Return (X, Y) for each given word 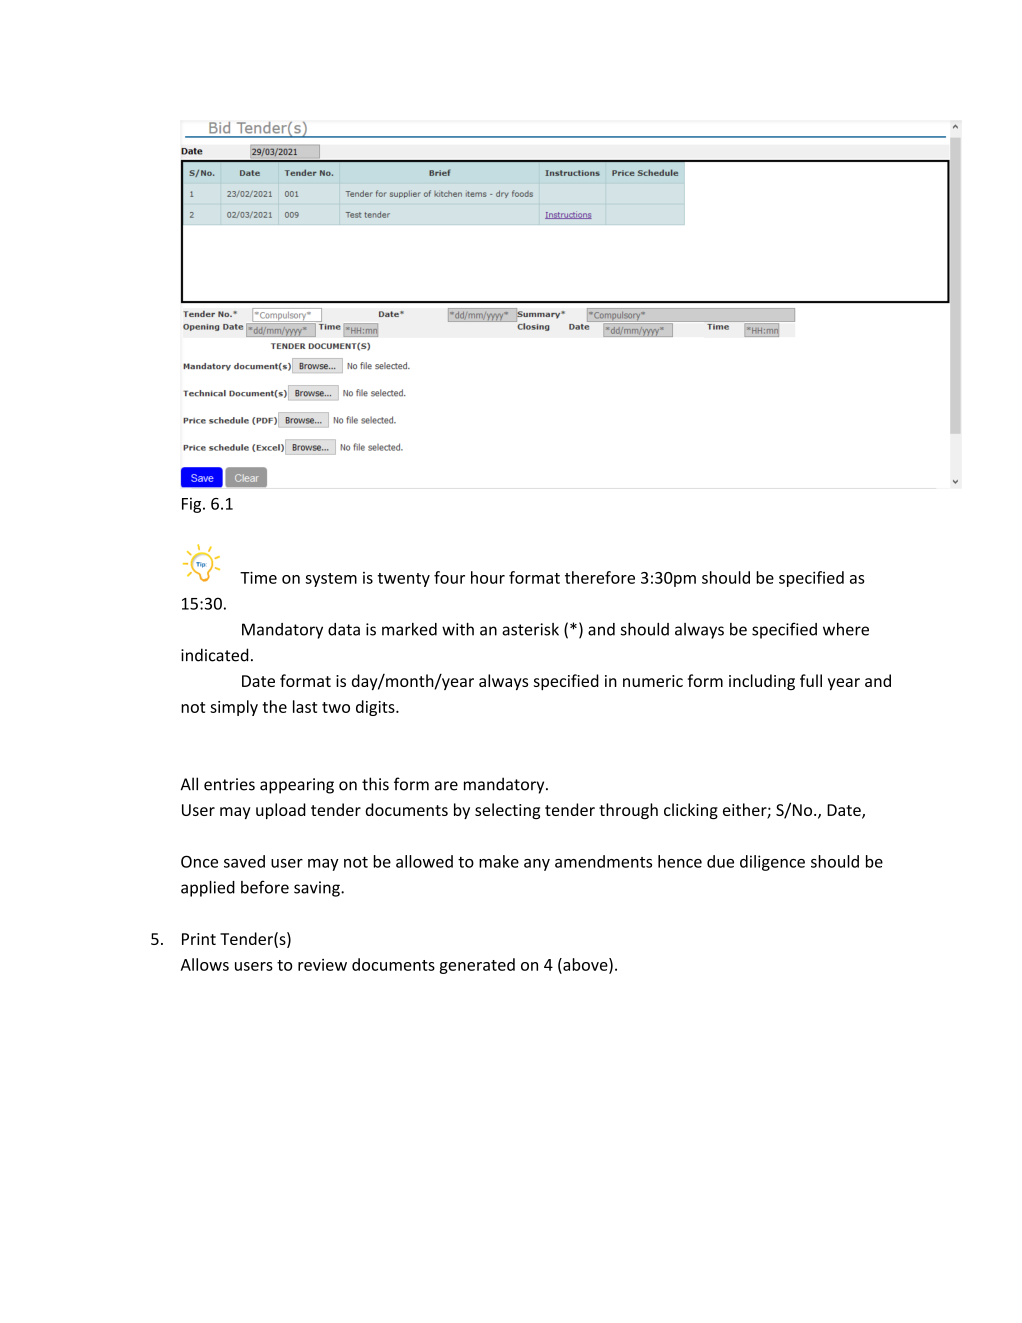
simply (234, 708)
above (585, 965)
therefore (600, 577)
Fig (193, 505)
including (762, 682)
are (446, 786)
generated (477, 966)
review (322, 965)
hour (488, 577)
